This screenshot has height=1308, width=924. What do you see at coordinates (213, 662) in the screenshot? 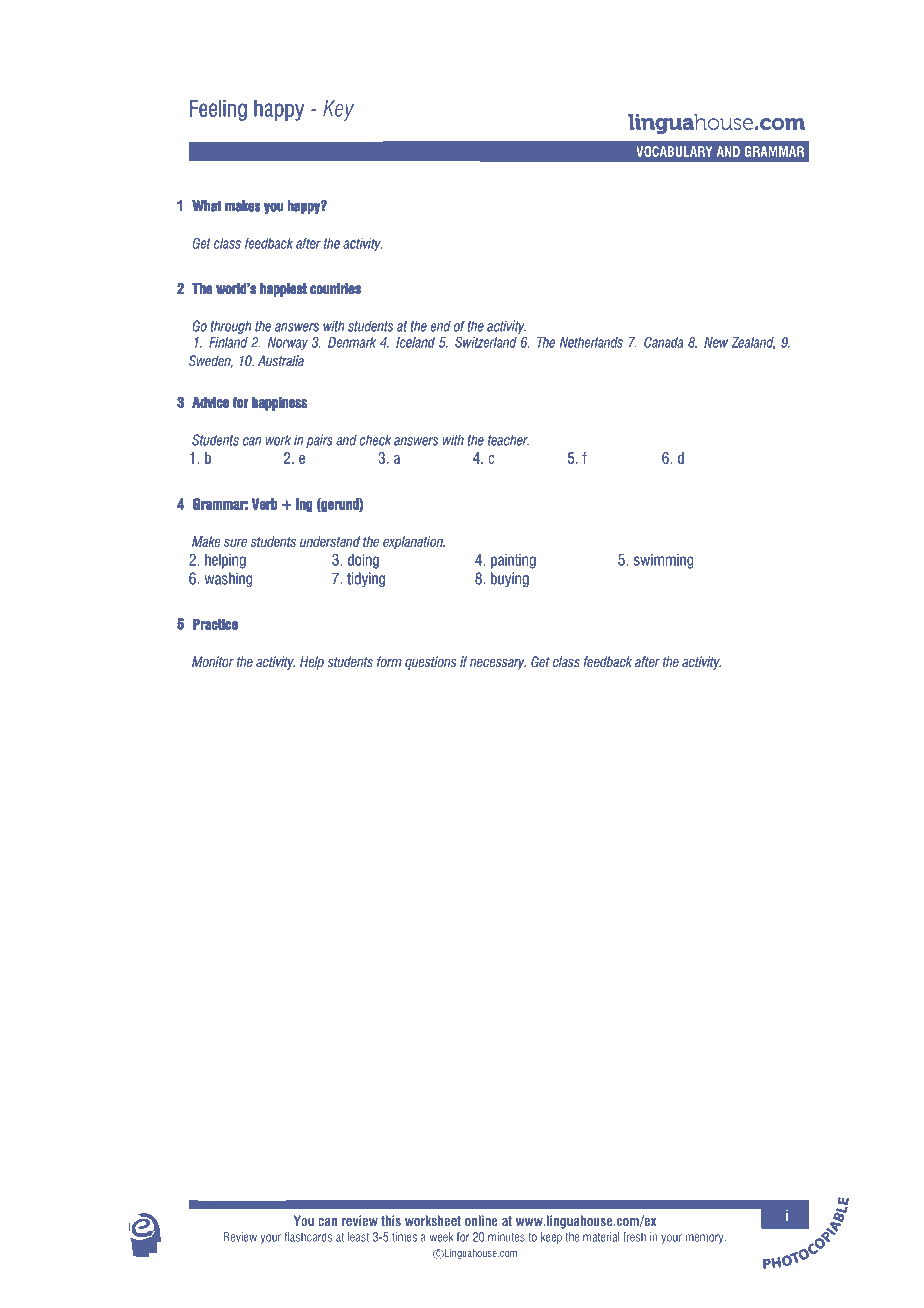
I see `Monitor` at bounding box center [213, 662].
